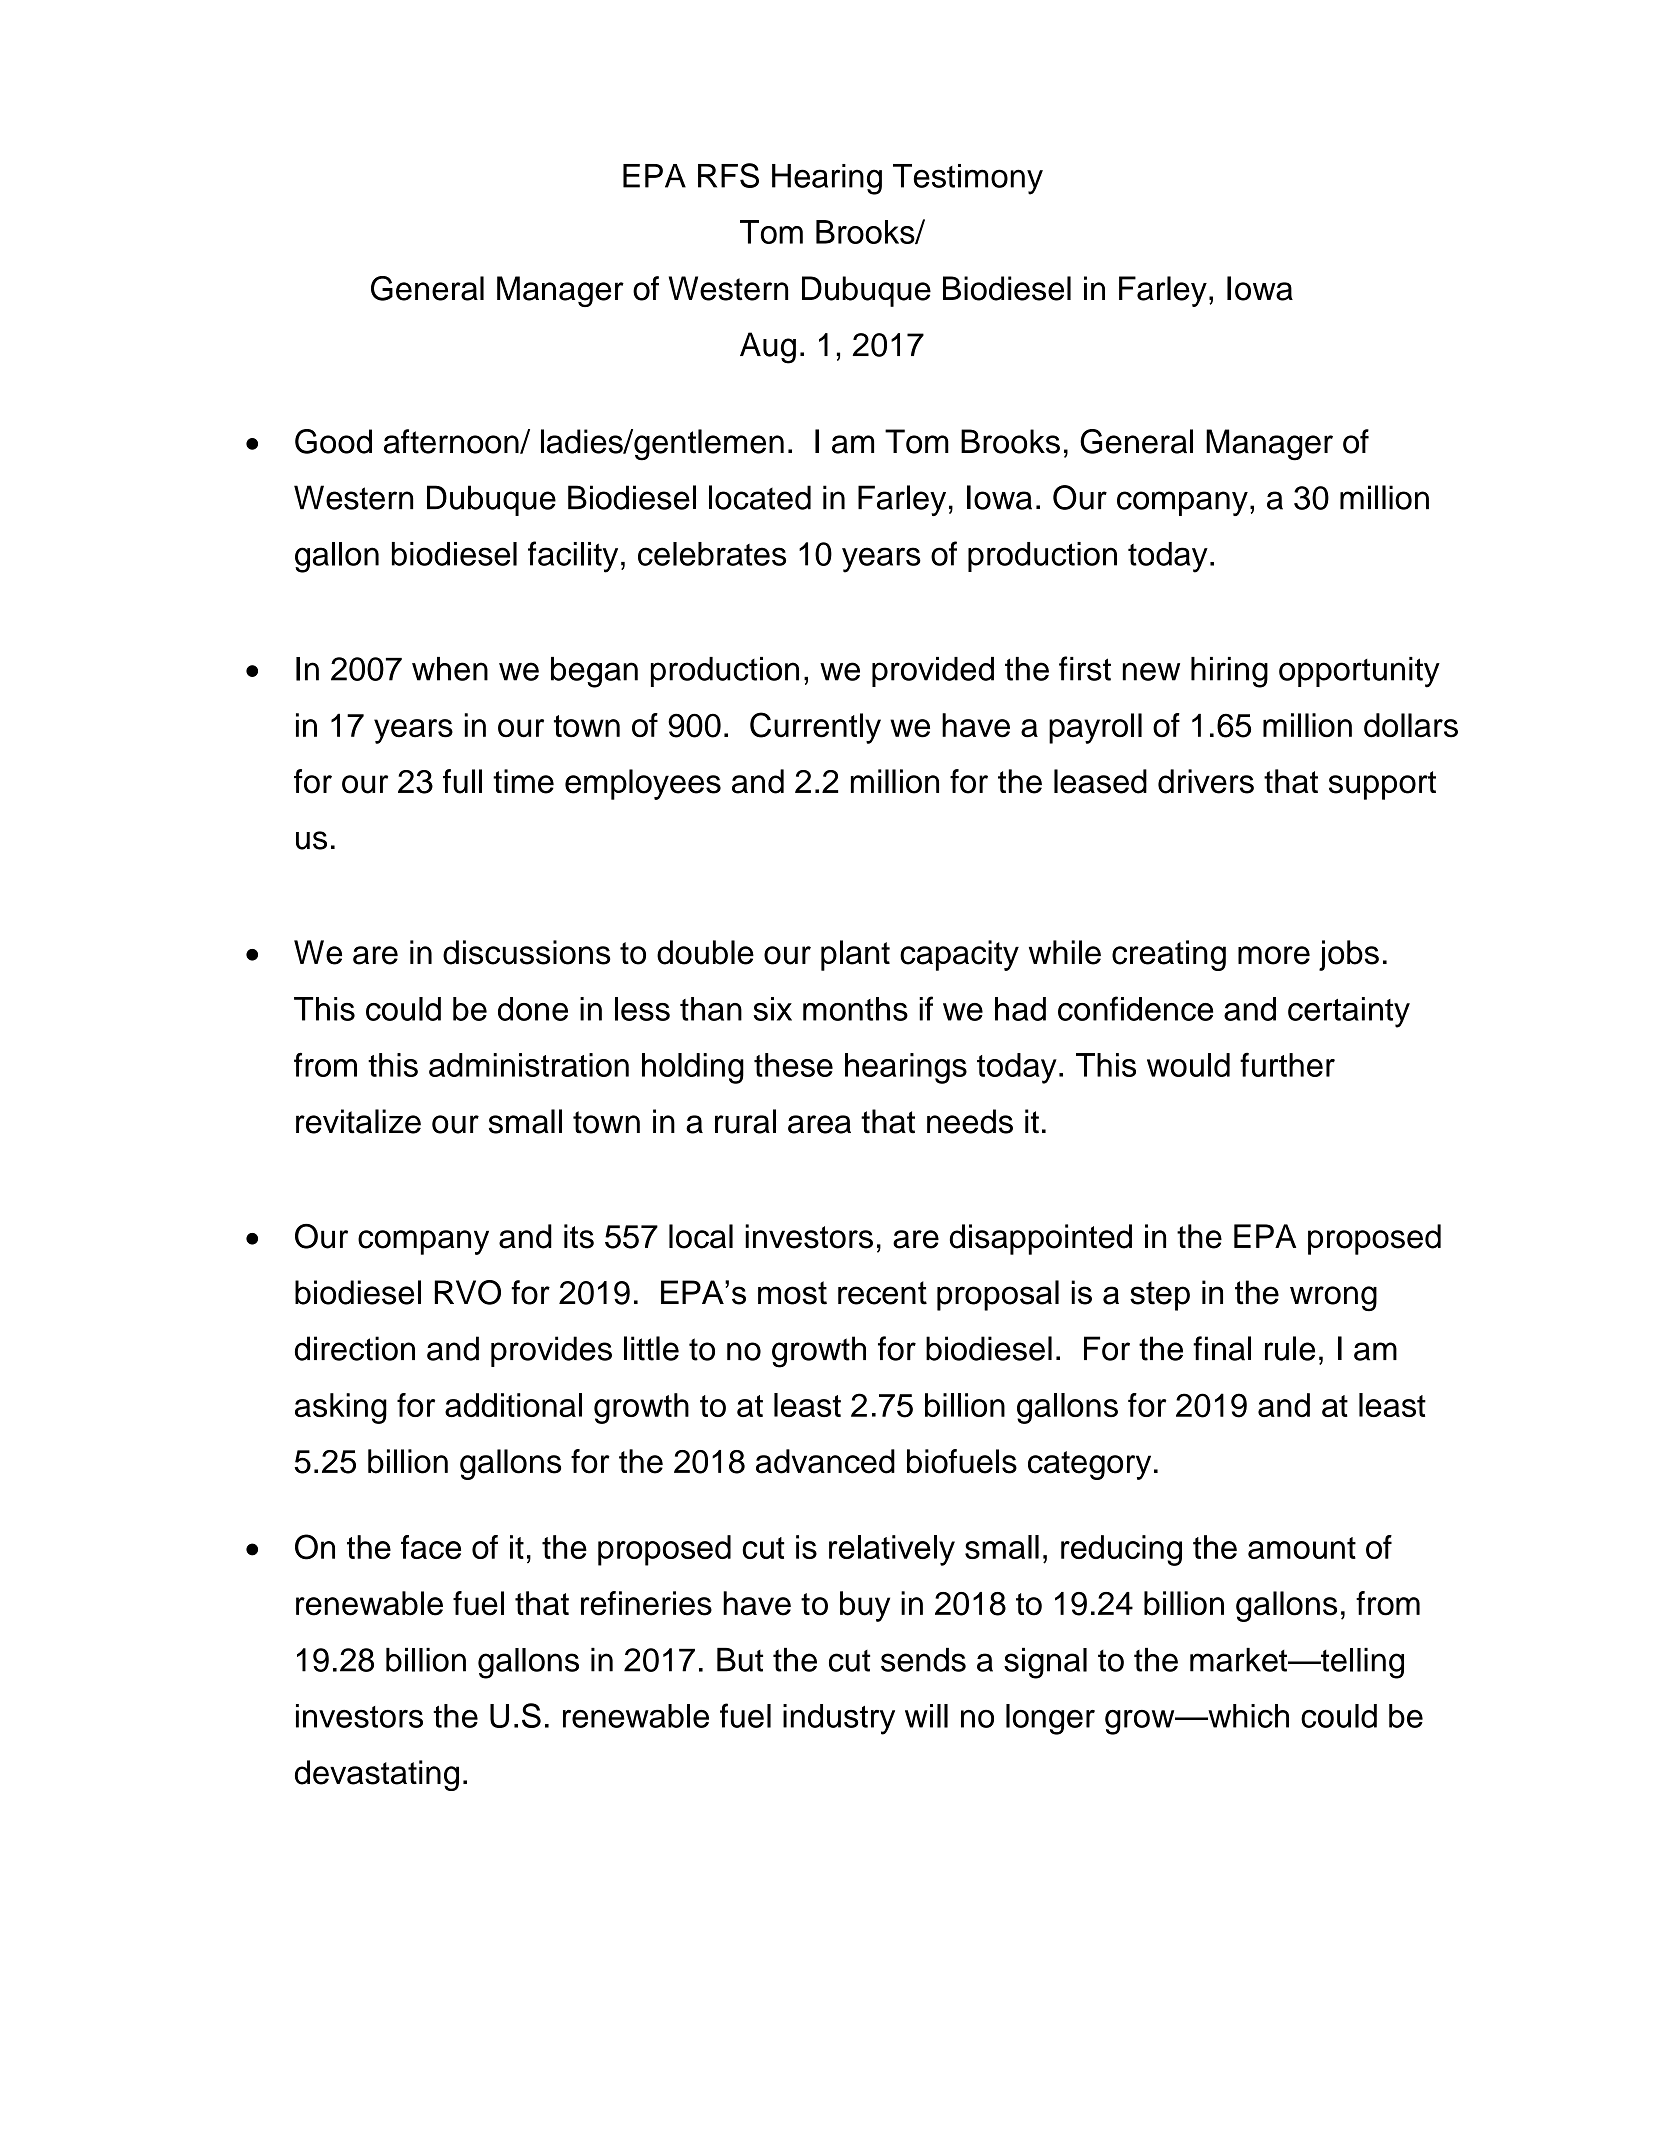 Image resolution: width=1664 pixels, height=2154 pixels. Describe the element at coordinates (882, 1293) in the image. I see `recent` at that location.
